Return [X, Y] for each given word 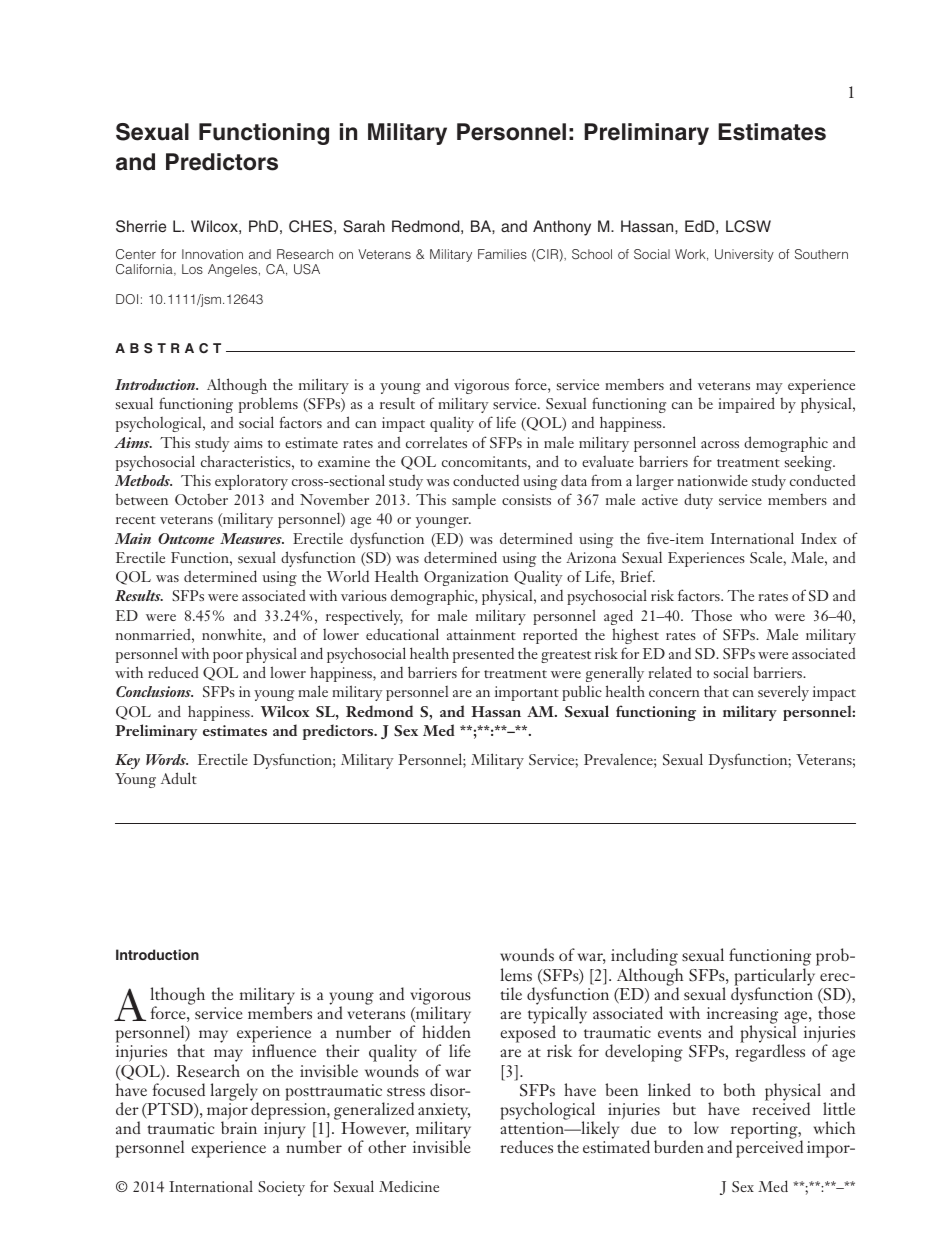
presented [483, 655]
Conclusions [154, 691]
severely [783, 693]
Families [502, 254]
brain [239, 1127]
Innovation [212, 254]
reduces [526, 1146]
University [744, 255]
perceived [769, 1149]
